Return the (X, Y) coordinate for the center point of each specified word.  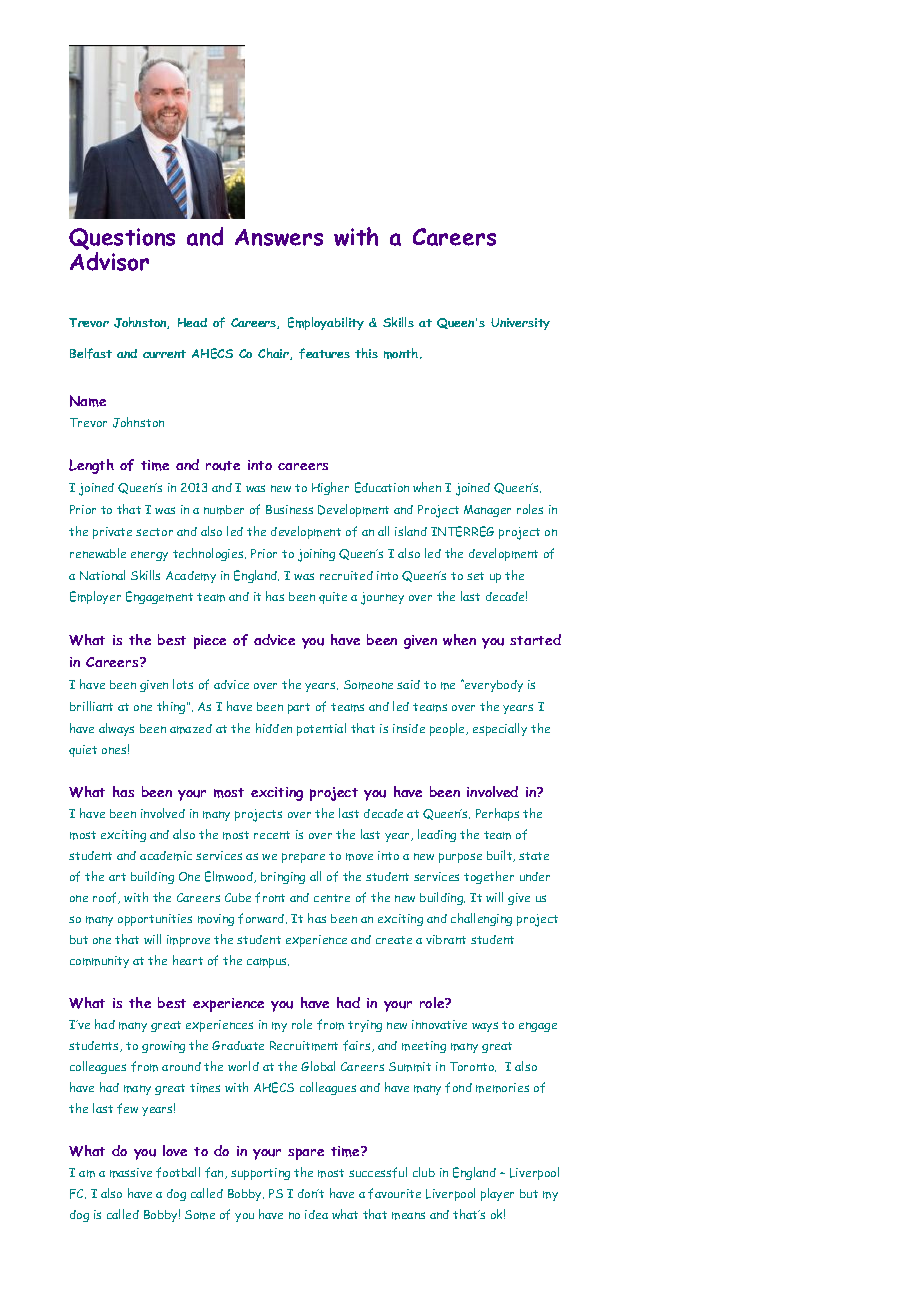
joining (316, 555)
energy (149, 556)
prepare (303, 858)
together (489, 877)
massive (131, 1173)
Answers (279, 237)
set (475, 576)
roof (106, 898)
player (497, 1194)
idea (316, 1214)
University (520, 324)
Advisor (109, 261)
